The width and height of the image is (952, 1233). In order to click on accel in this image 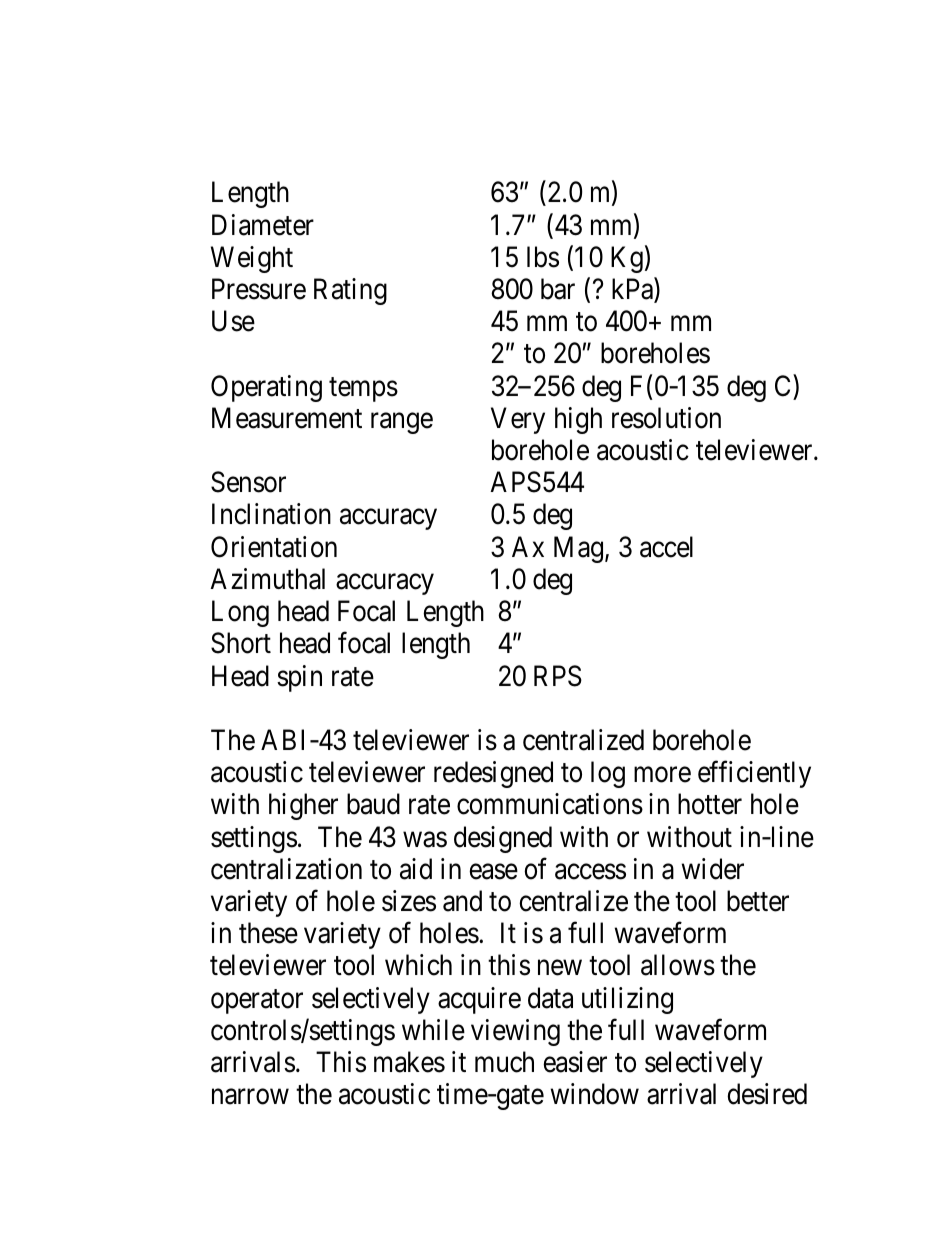, I will do `click(666, 547)`.
